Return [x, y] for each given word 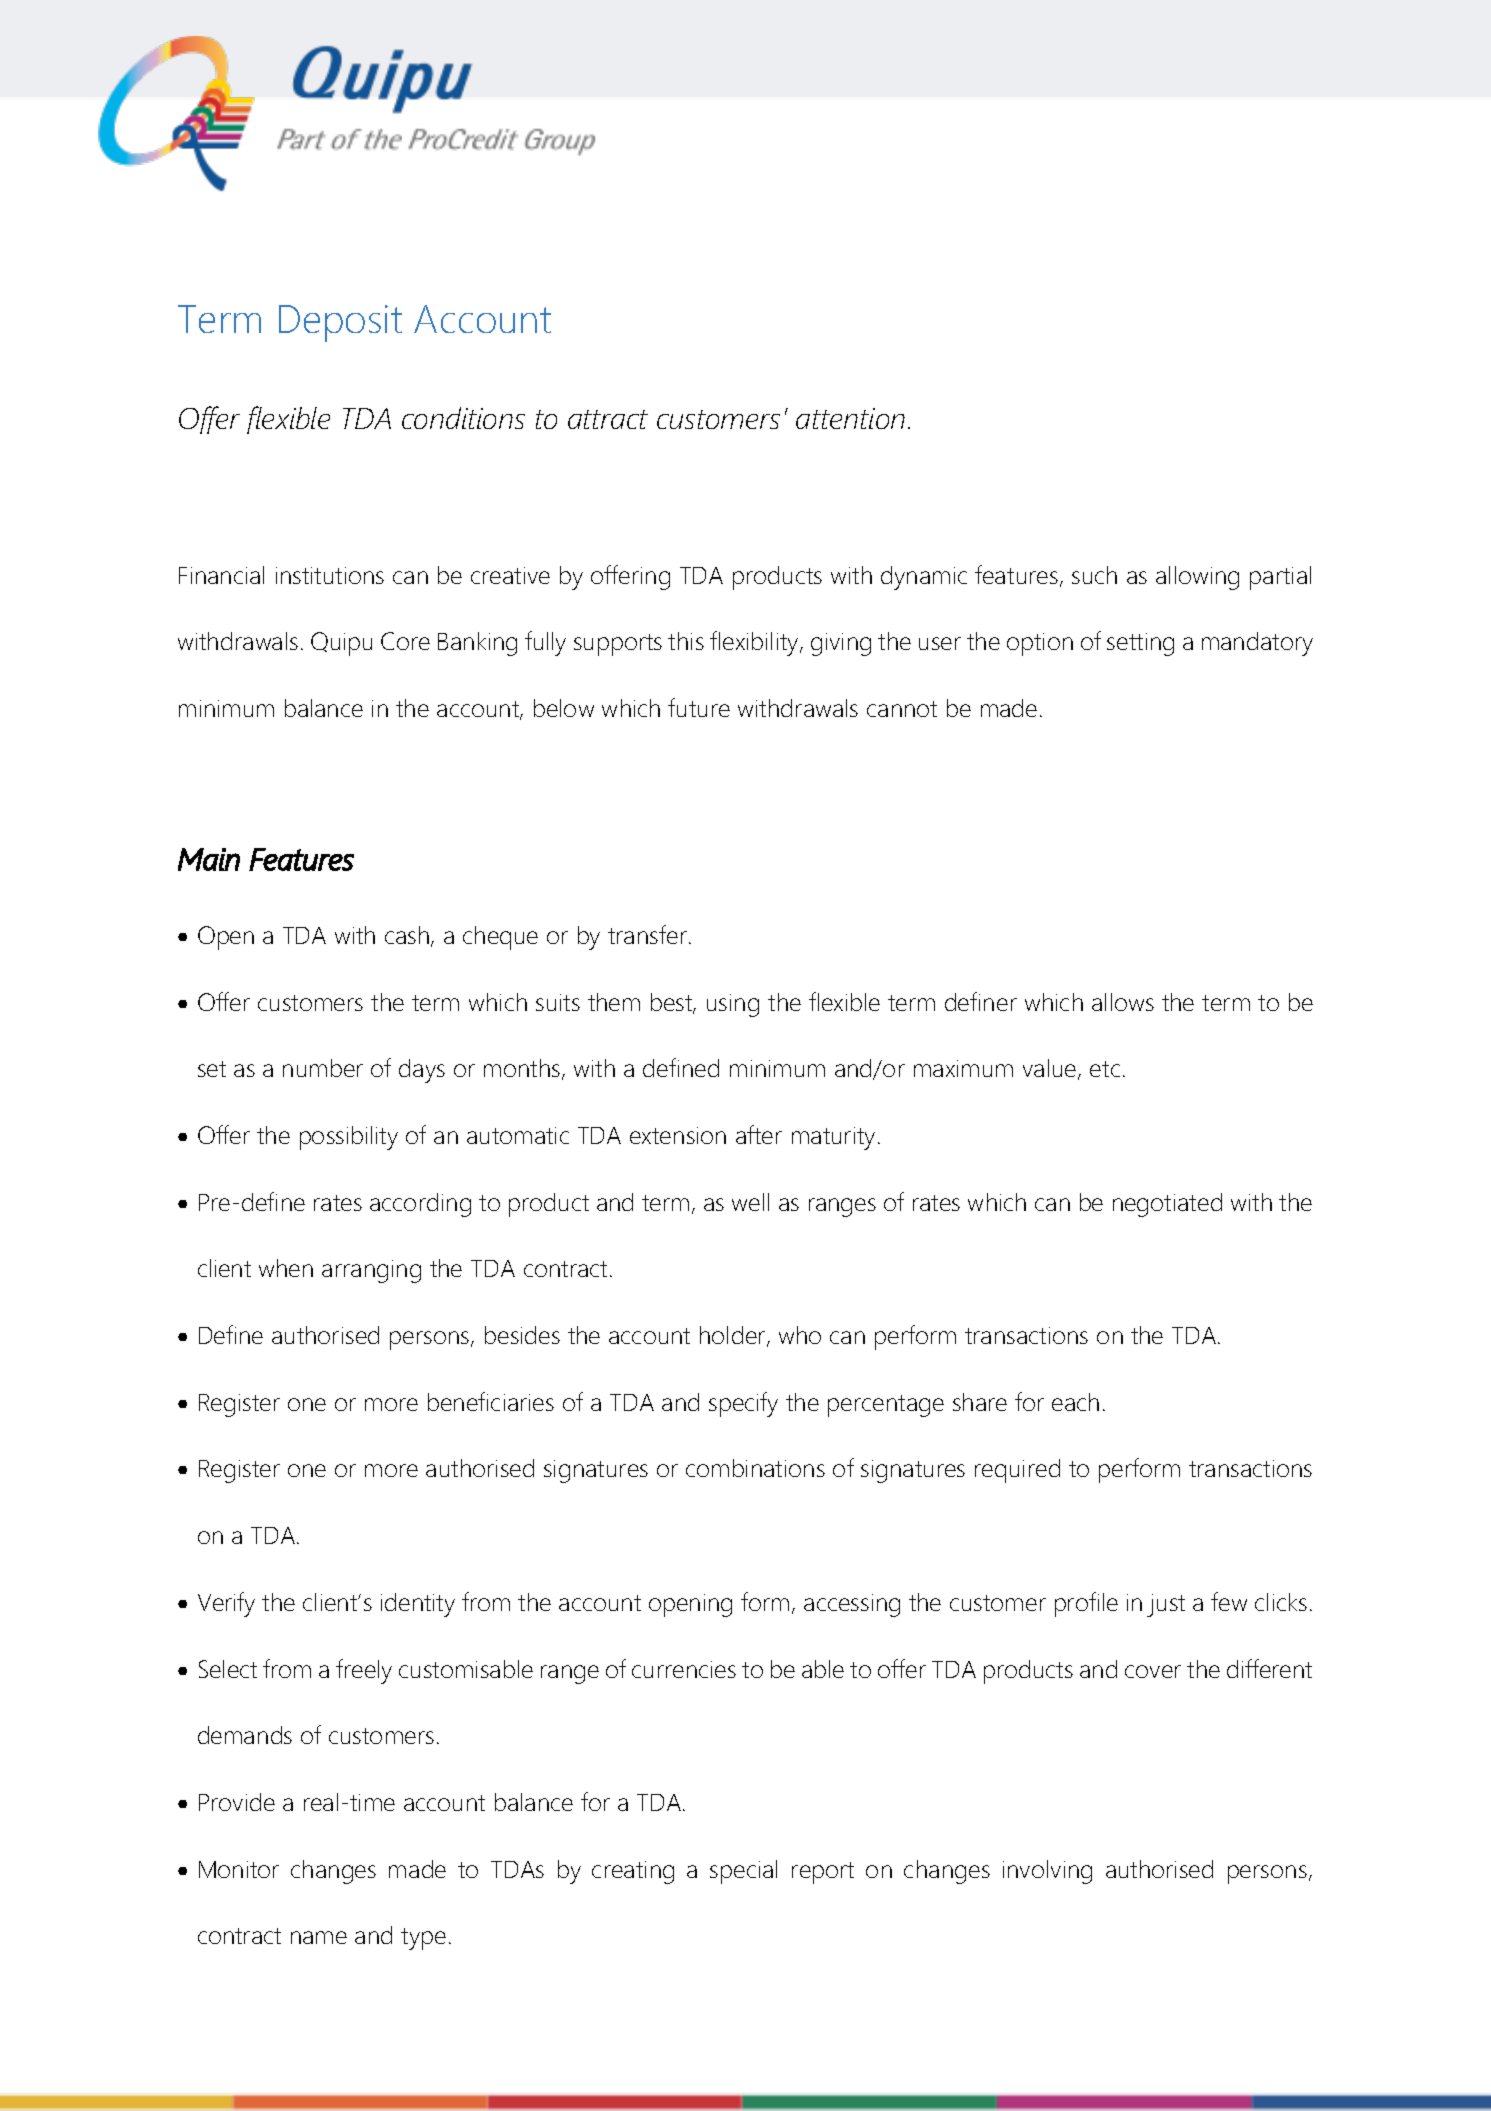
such [1094, 575]
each [1075, 1402]
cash [408, 936]
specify [743, 1404]
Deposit [340, 323]
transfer [647, 934]
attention [850, 418]
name [319, 1937]
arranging [371, 1271]
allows [1123, 1002]
